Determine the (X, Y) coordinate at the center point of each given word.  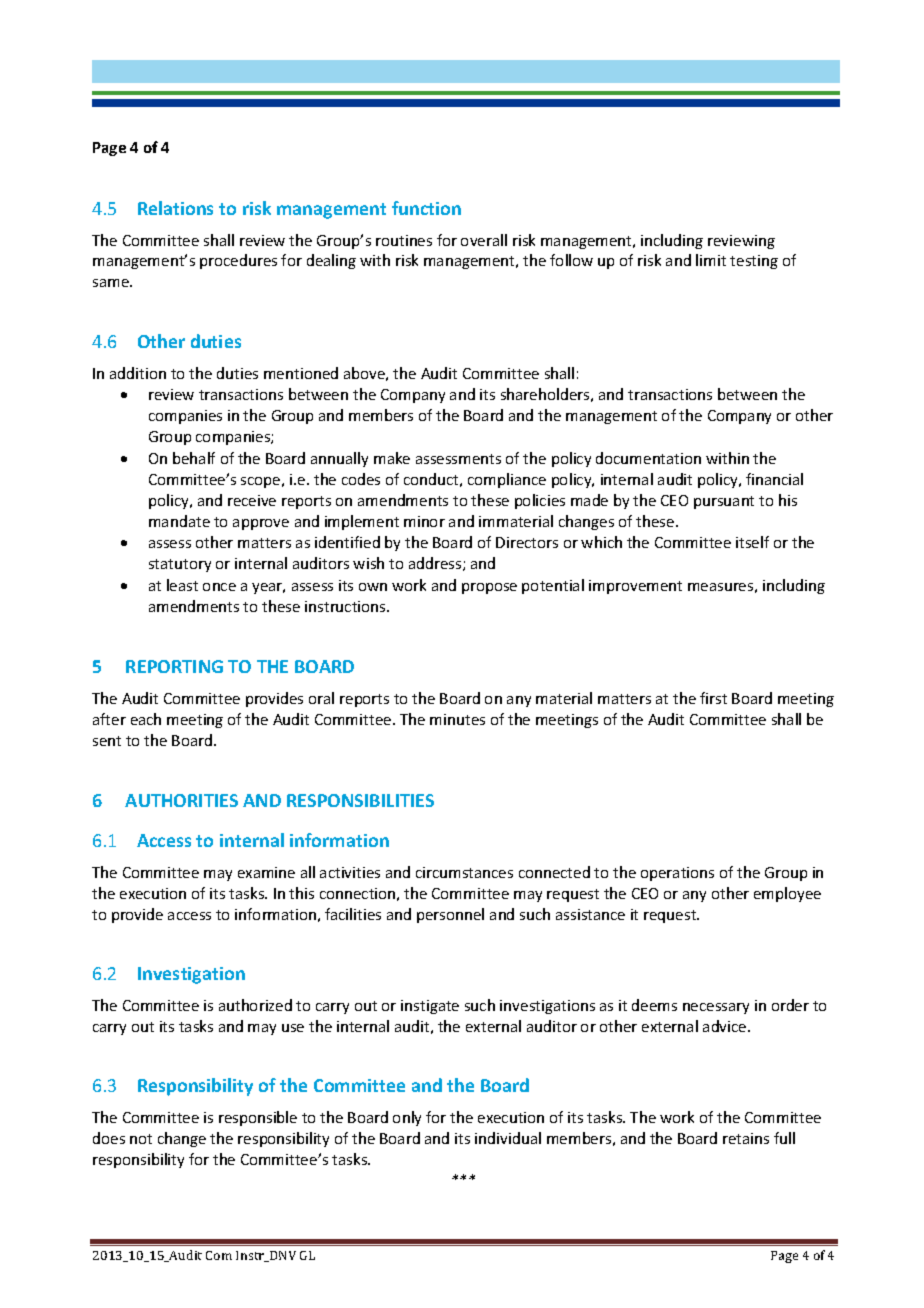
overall (484, 240)
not (141, 1139)
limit (711, 260)
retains (746, 1138)
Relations (175, 208)
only (407, 1118)
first (713, 698)
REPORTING (174, 666)
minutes (457, 719)
